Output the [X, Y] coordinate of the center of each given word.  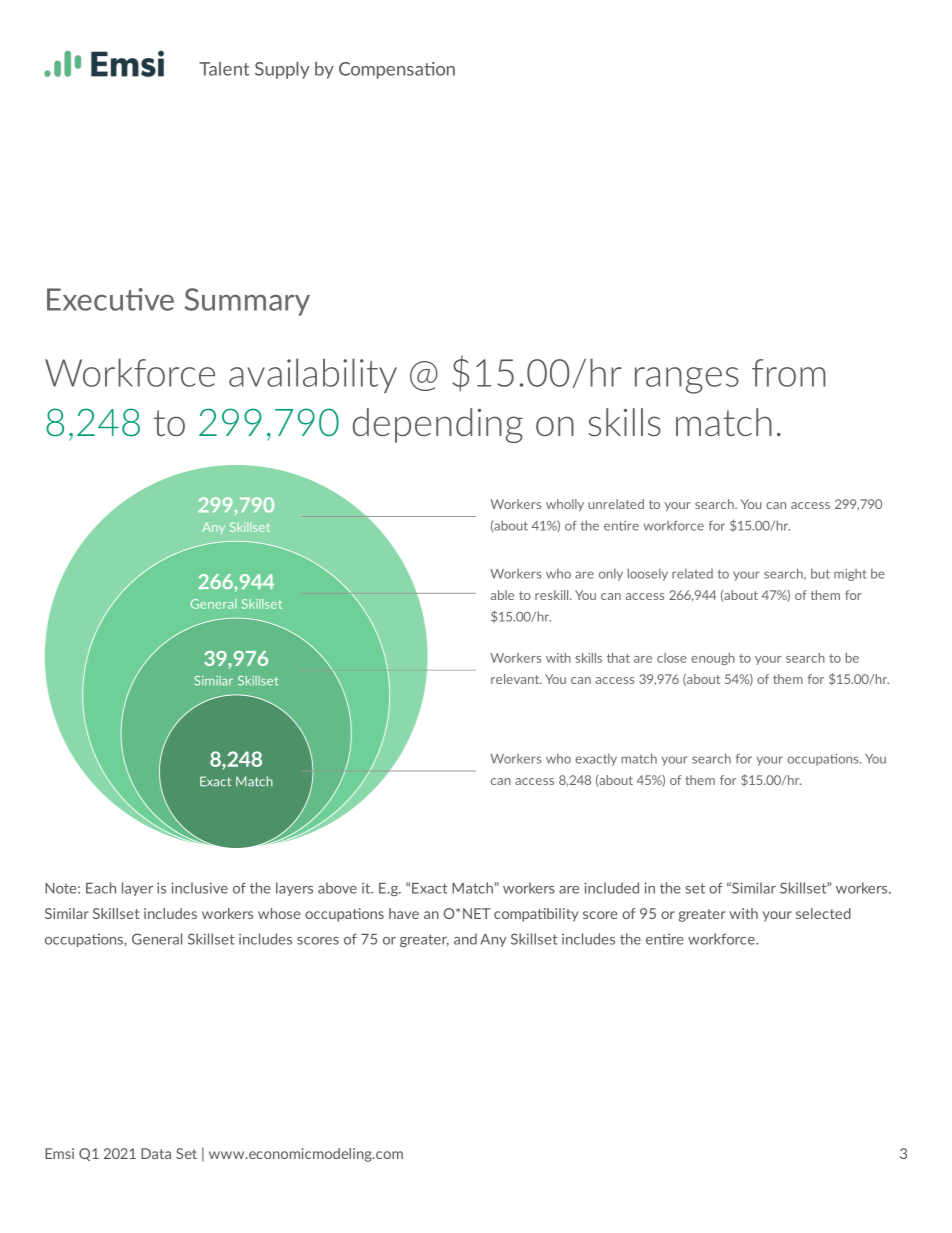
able [502, 595]
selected [823, 913]
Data [156, 1153]
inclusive [199, 888]
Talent [224, 69]
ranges [687, 380]
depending [438, 425]
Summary [247, 302]
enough [713, 659]
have [404, 913]
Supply [282, 70]
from [789, 373]
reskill [553, 595]
